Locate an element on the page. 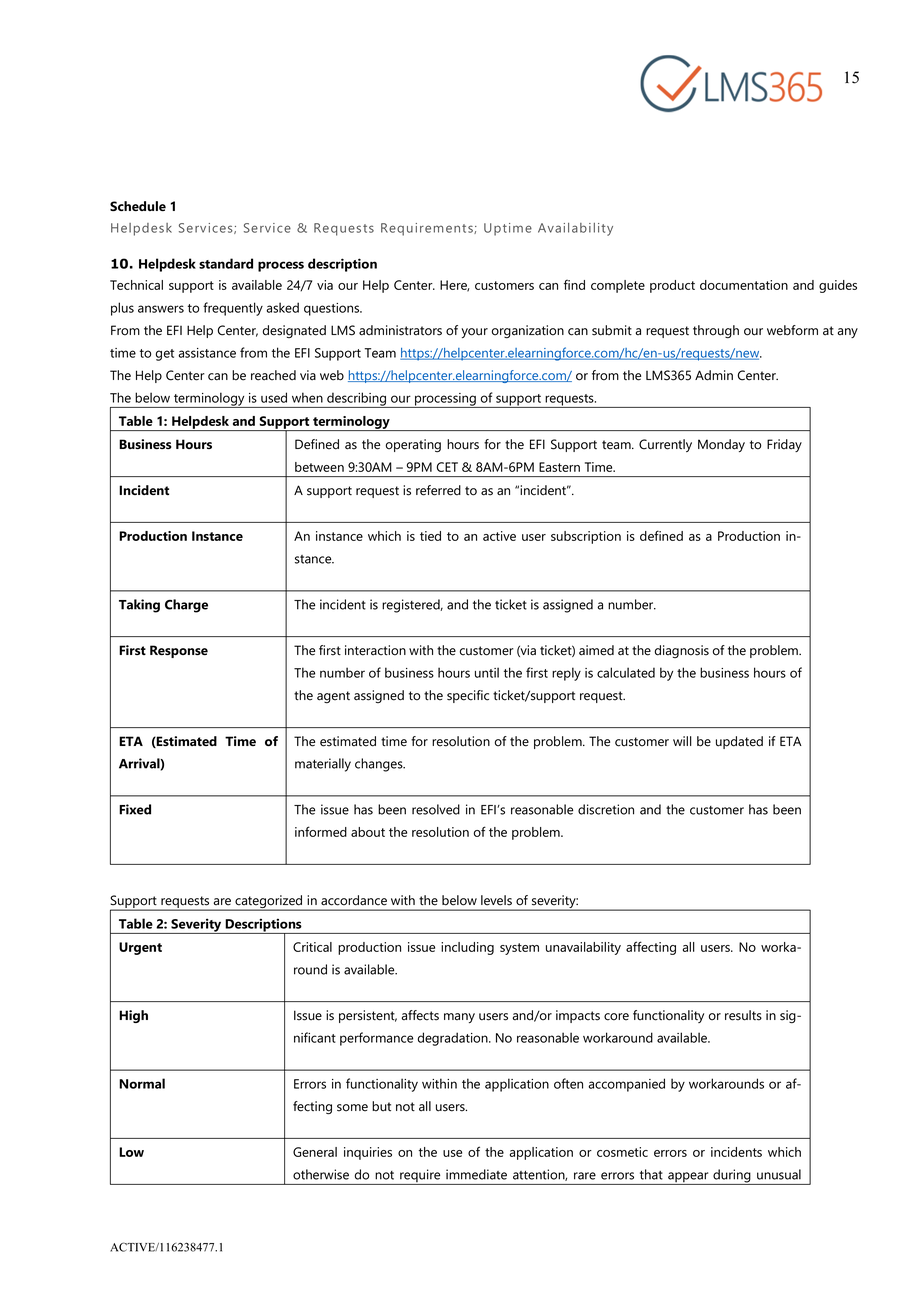  between is located at coordinates (319, 467).
